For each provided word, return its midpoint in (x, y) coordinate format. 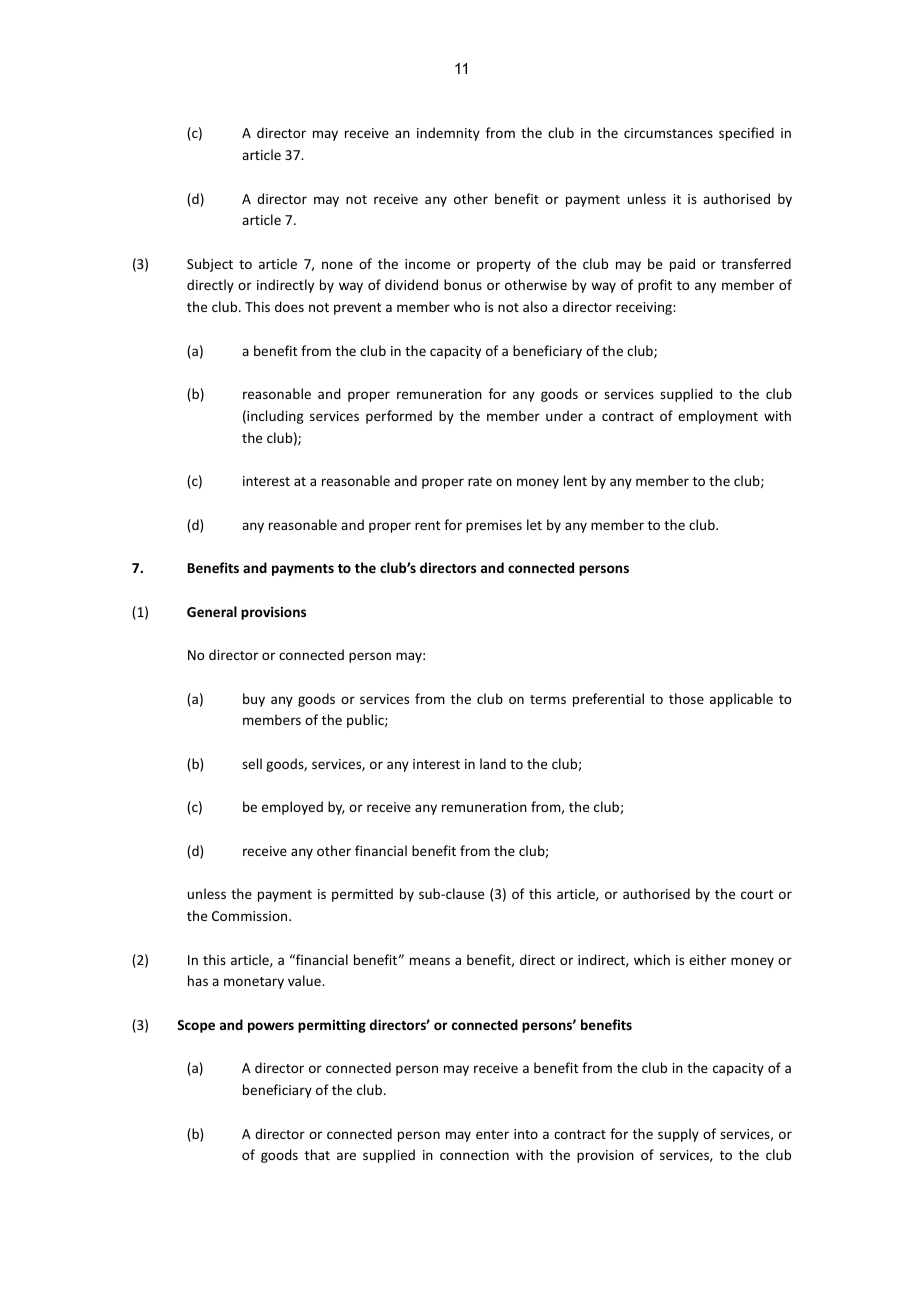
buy (254, 700)
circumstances (668, 133)
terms (548, 699)
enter (492, 1134)
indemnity (448, 134)
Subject (210, 265)
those (686, 698)
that (317, 1154)
